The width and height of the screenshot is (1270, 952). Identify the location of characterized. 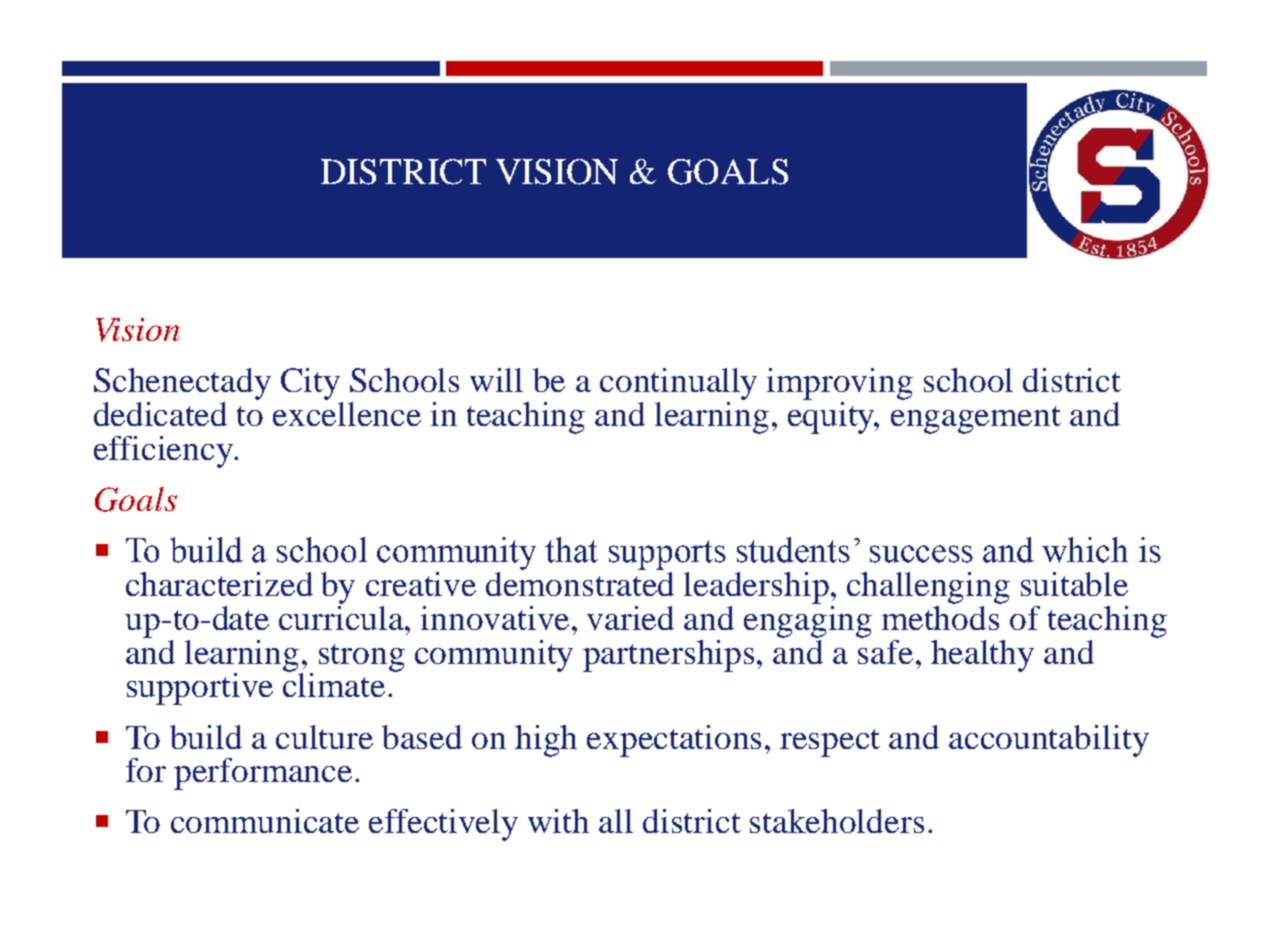
(219, 584).
